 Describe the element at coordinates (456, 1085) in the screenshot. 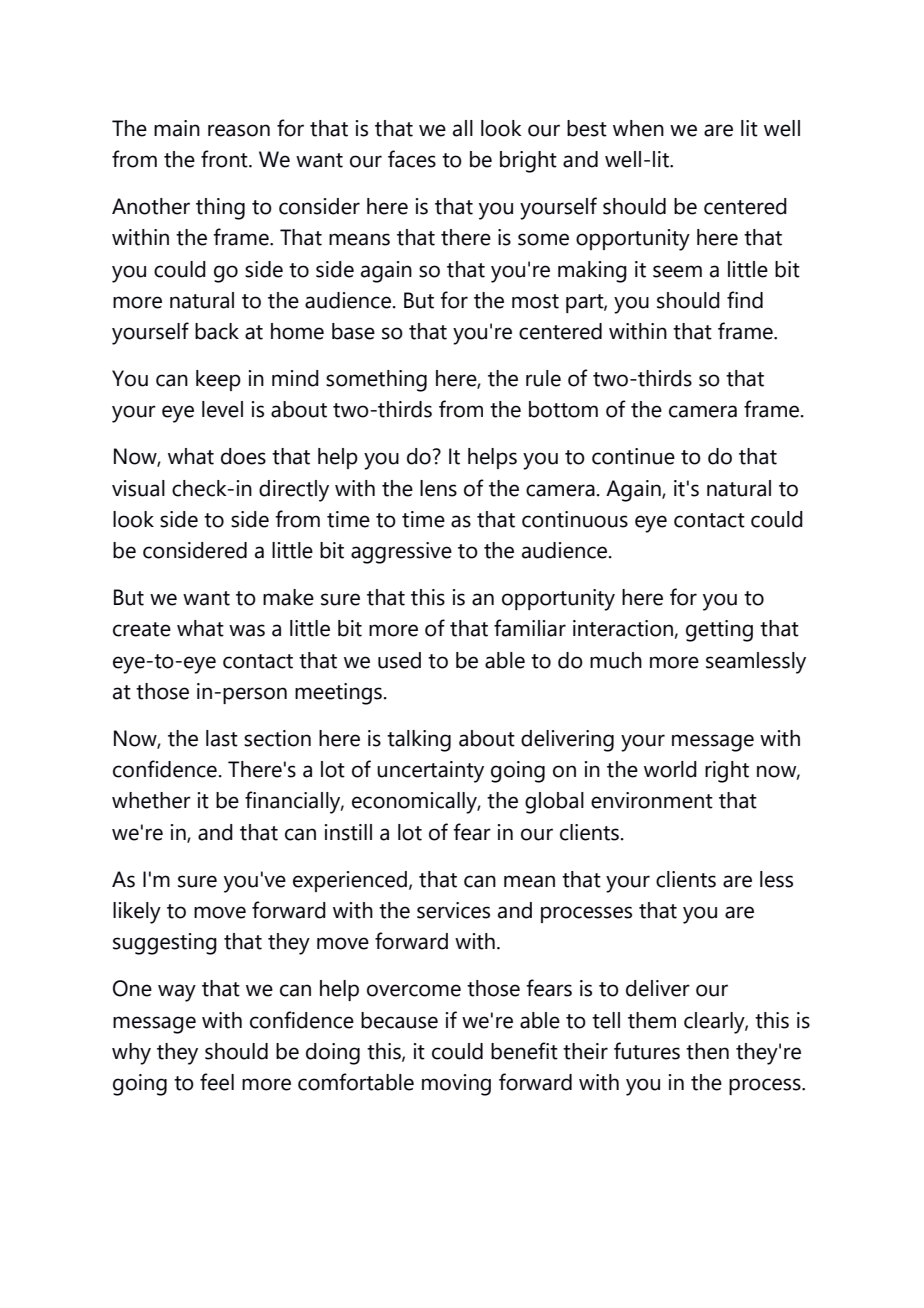

I see `moving` at that location.
